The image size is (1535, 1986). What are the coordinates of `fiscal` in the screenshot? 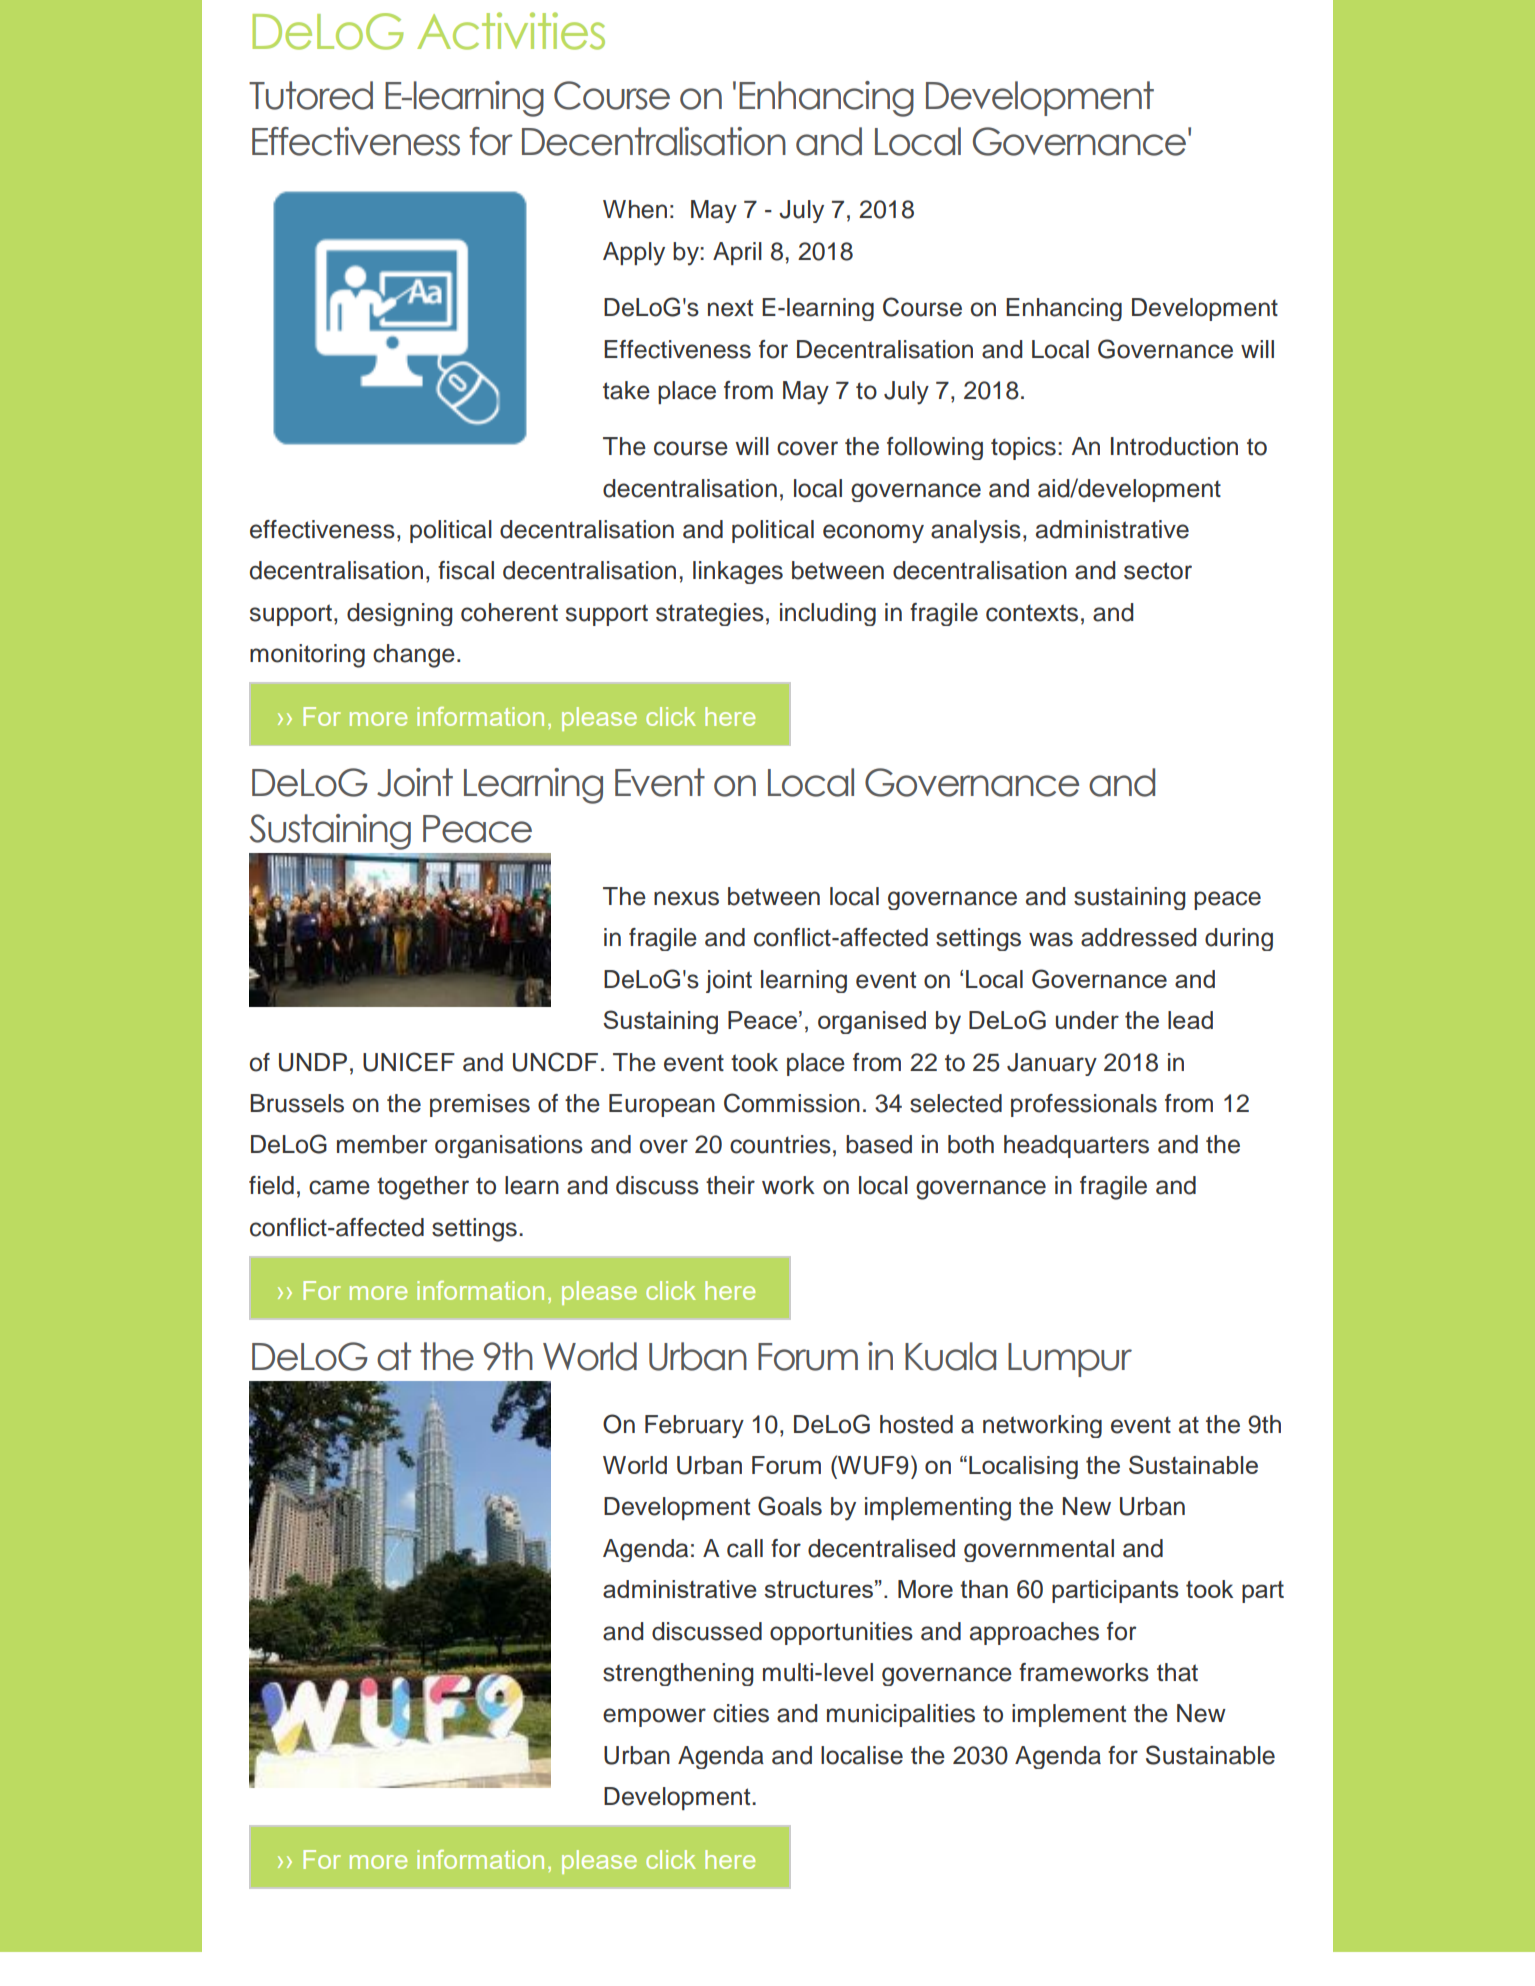 It's located at (466, 570).
